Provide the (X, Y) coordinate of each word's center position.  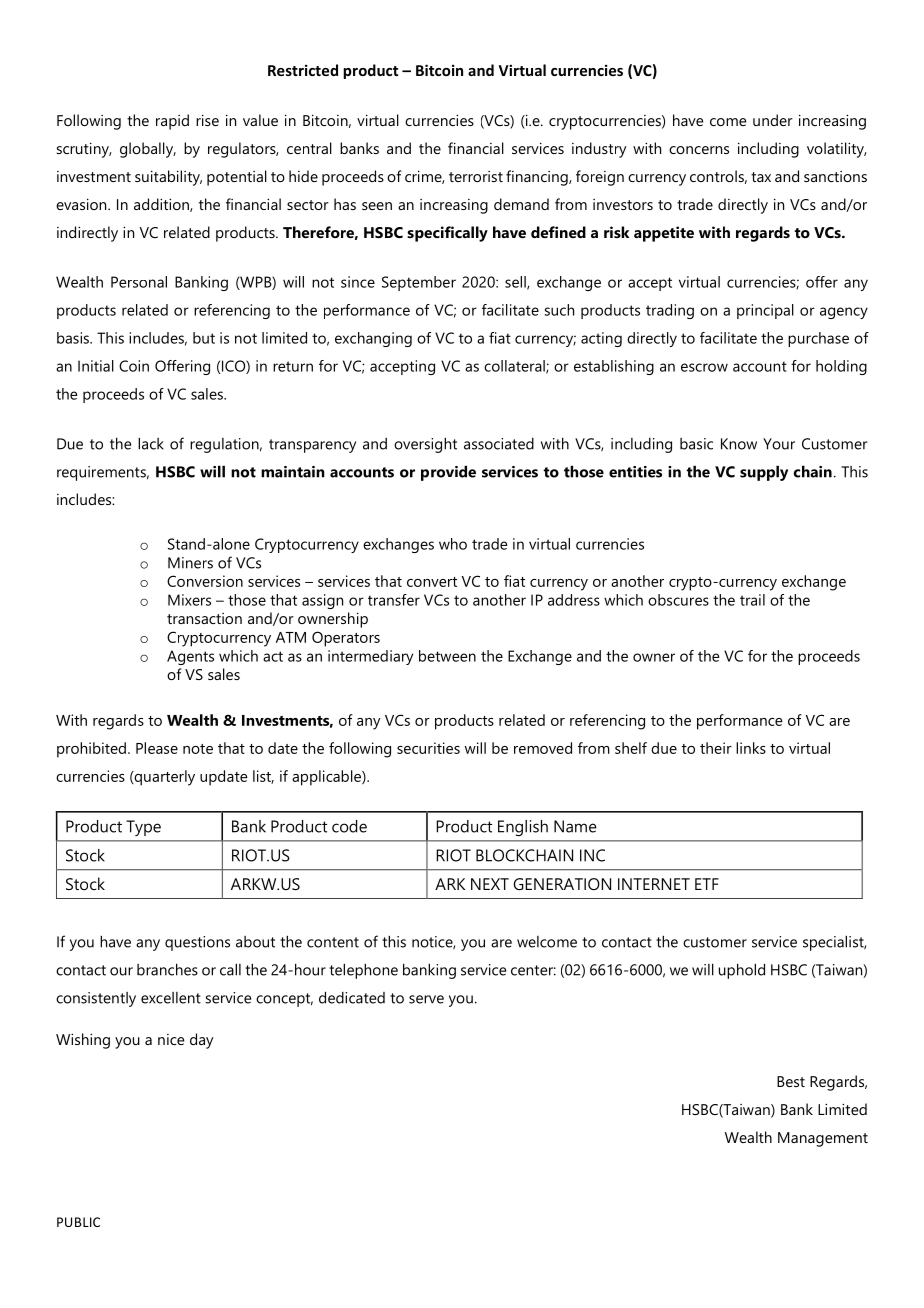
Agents (190, 657)
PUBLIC (78, 1222)
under (773, 120)
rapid (172, 122)
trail (752, 600)
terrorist (476, 176)
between (447, 656)
